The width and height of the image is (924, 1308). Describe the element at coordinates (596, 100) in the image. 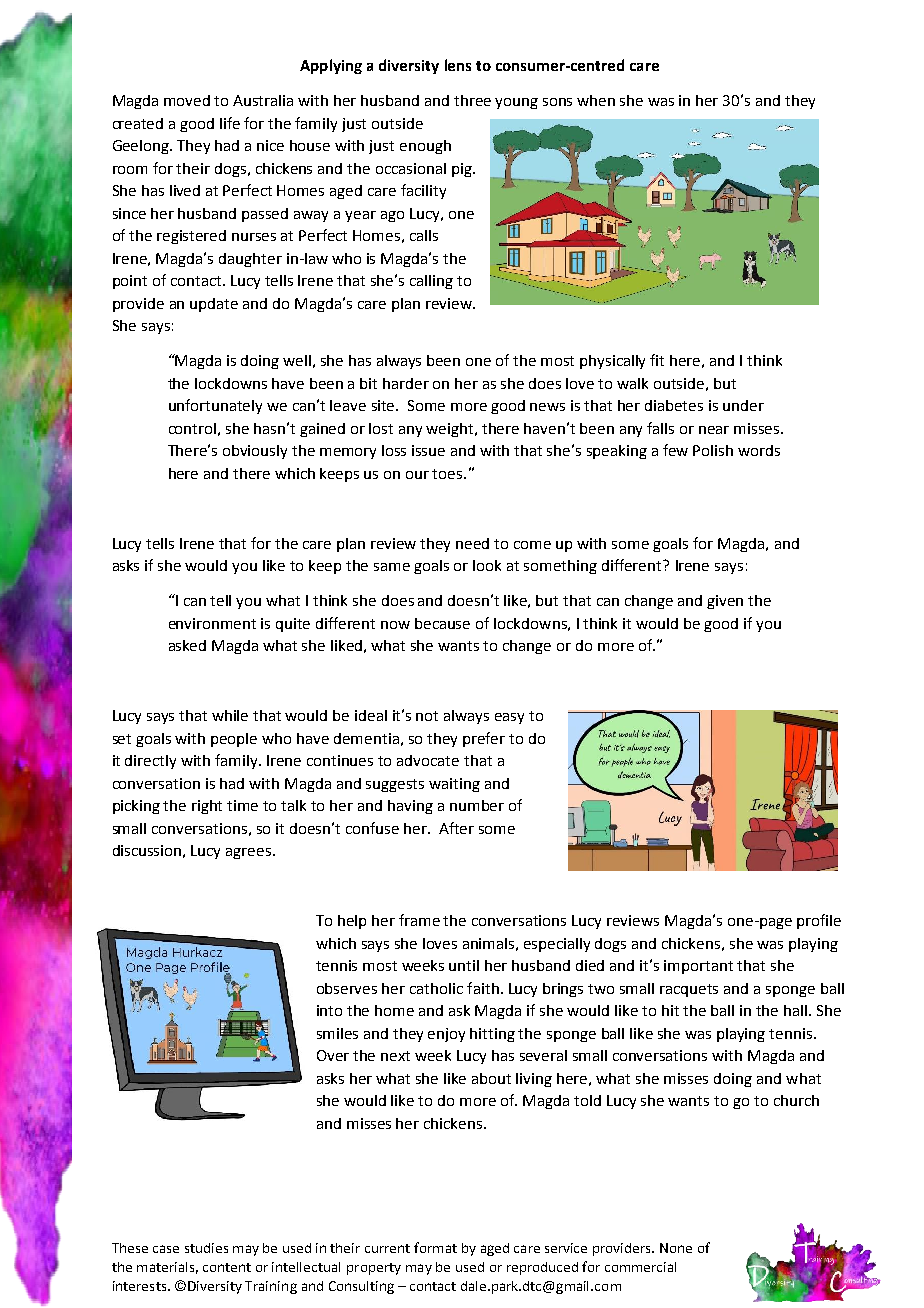

I see `when` at that location.
